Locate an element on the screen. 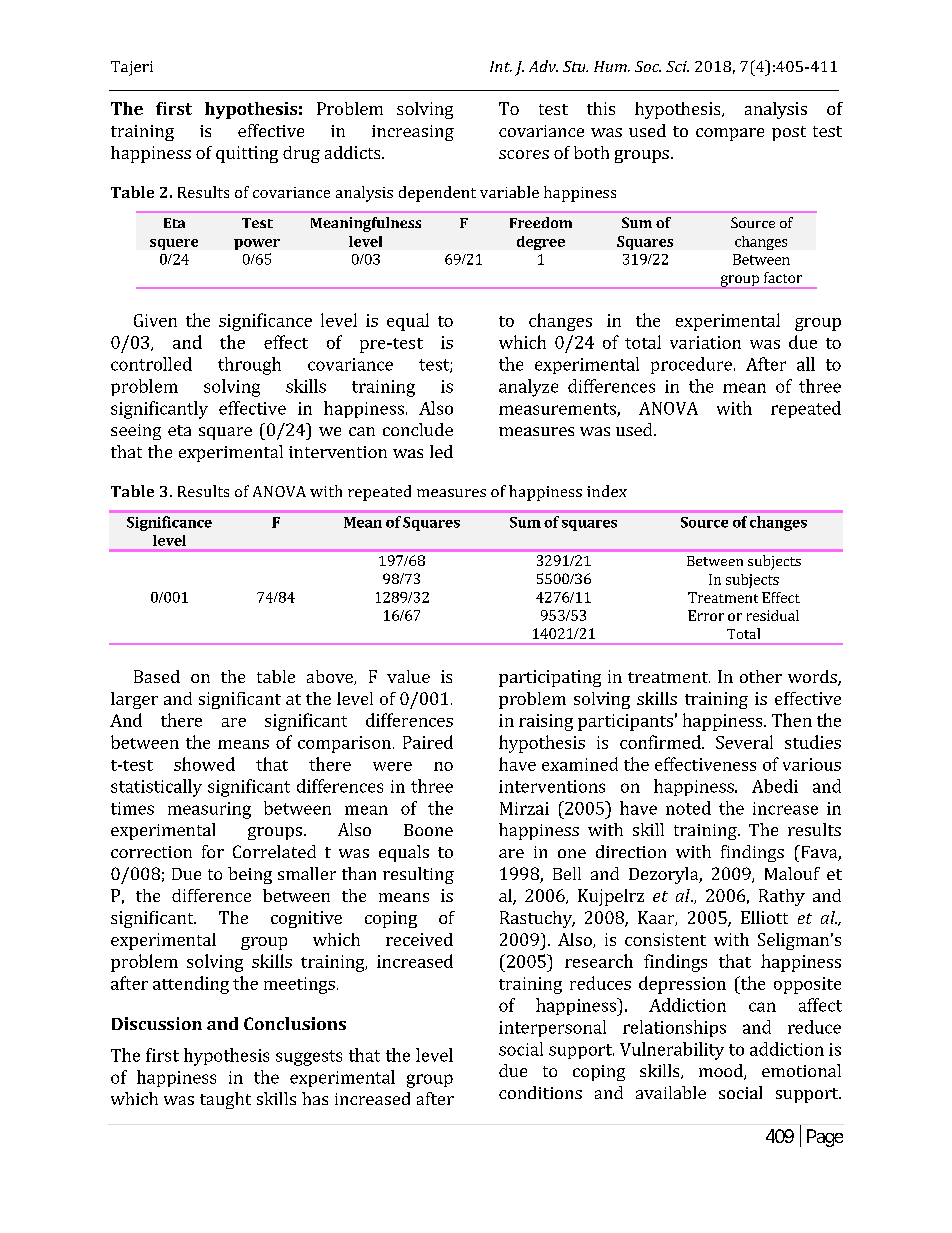 The height and width of the screenshot is (1233, 952). residual is located at coordinates (773, 615).
